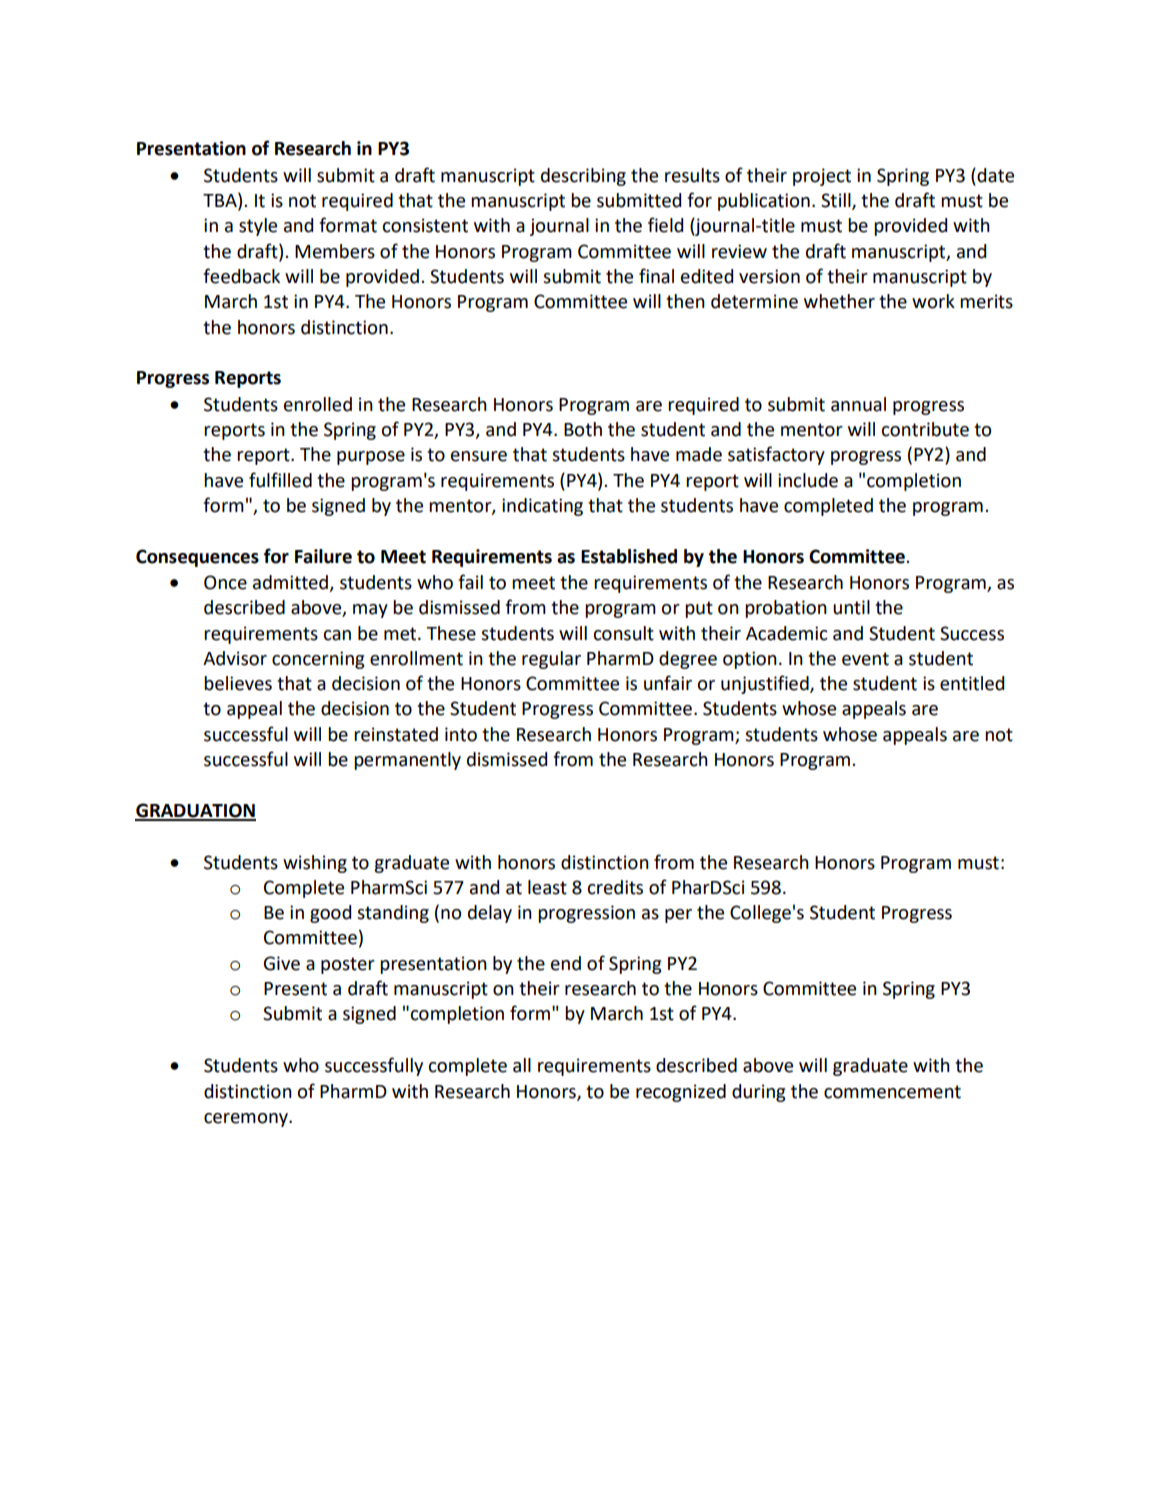 The width and height of the page is (1154, 1493). I want to click on annual, so click(858, 404).
